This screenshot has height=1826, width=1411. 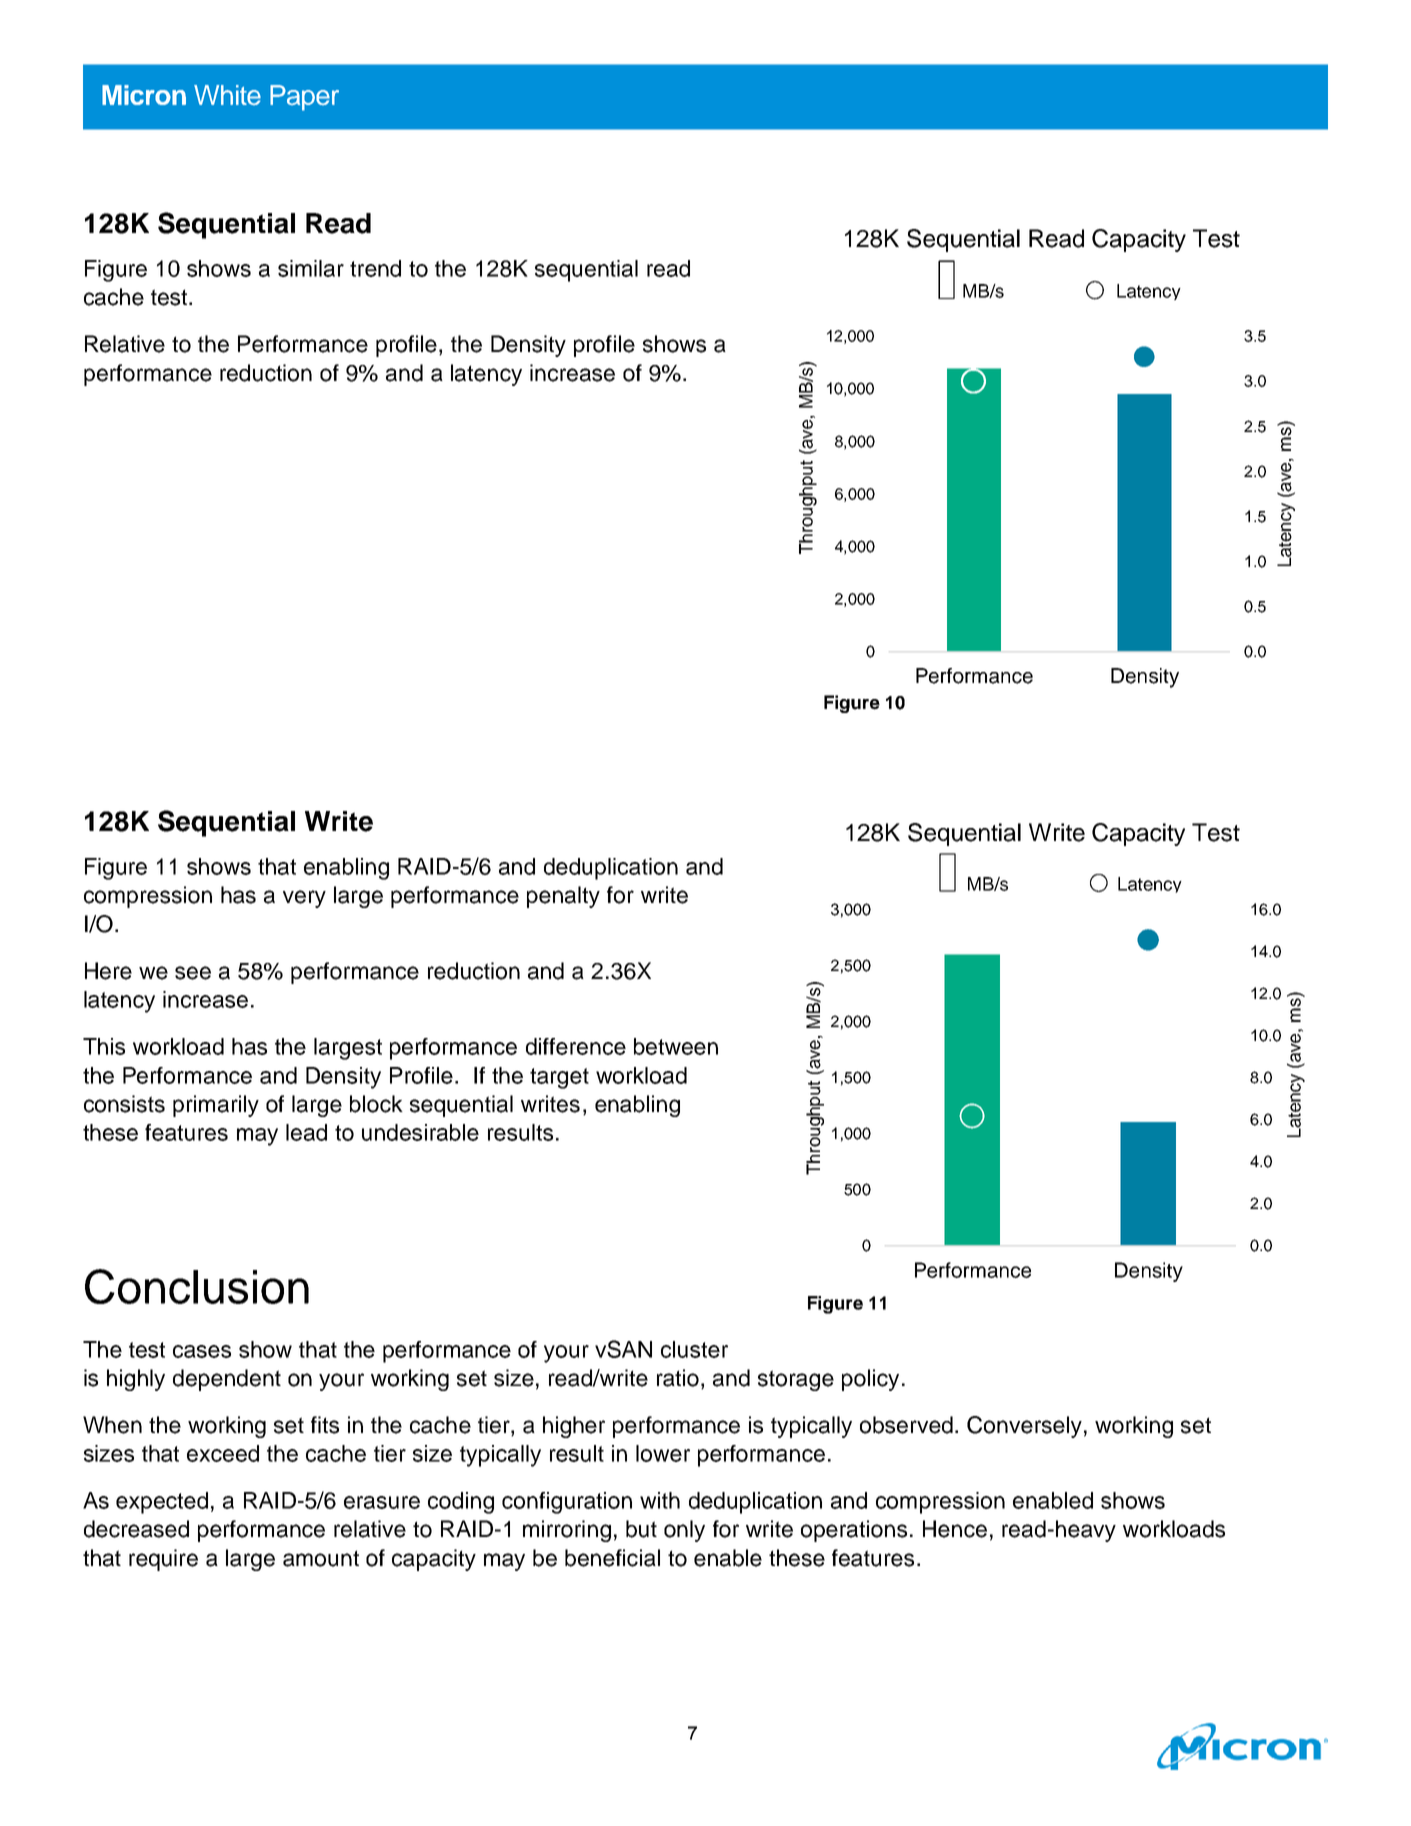 I want to click on see, so click(x=193, y=973).
